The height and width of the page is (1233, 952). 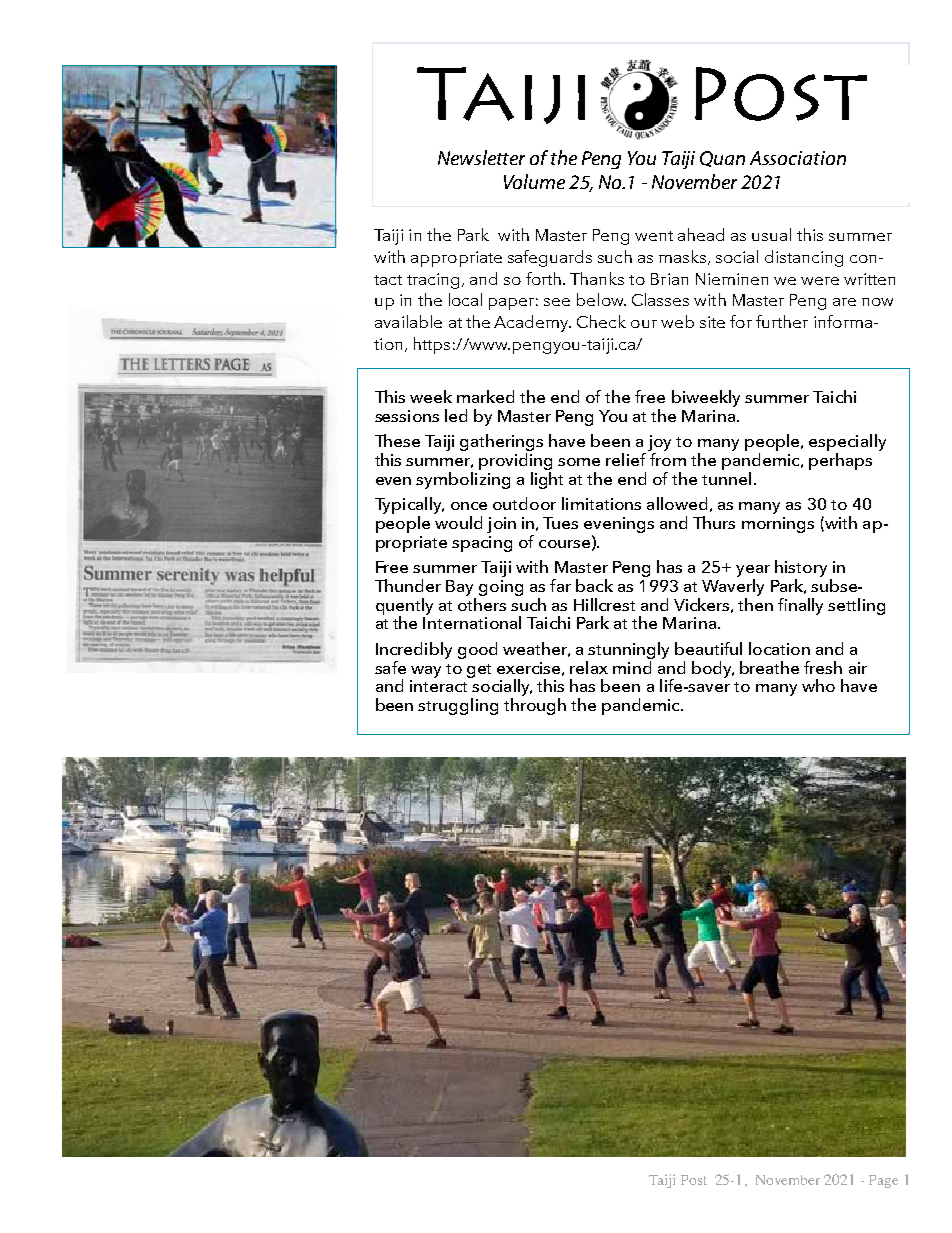 What do you see at coordinates (481, 157) in the page?
I see `Newsletter` at bounding box center [481, 157].
